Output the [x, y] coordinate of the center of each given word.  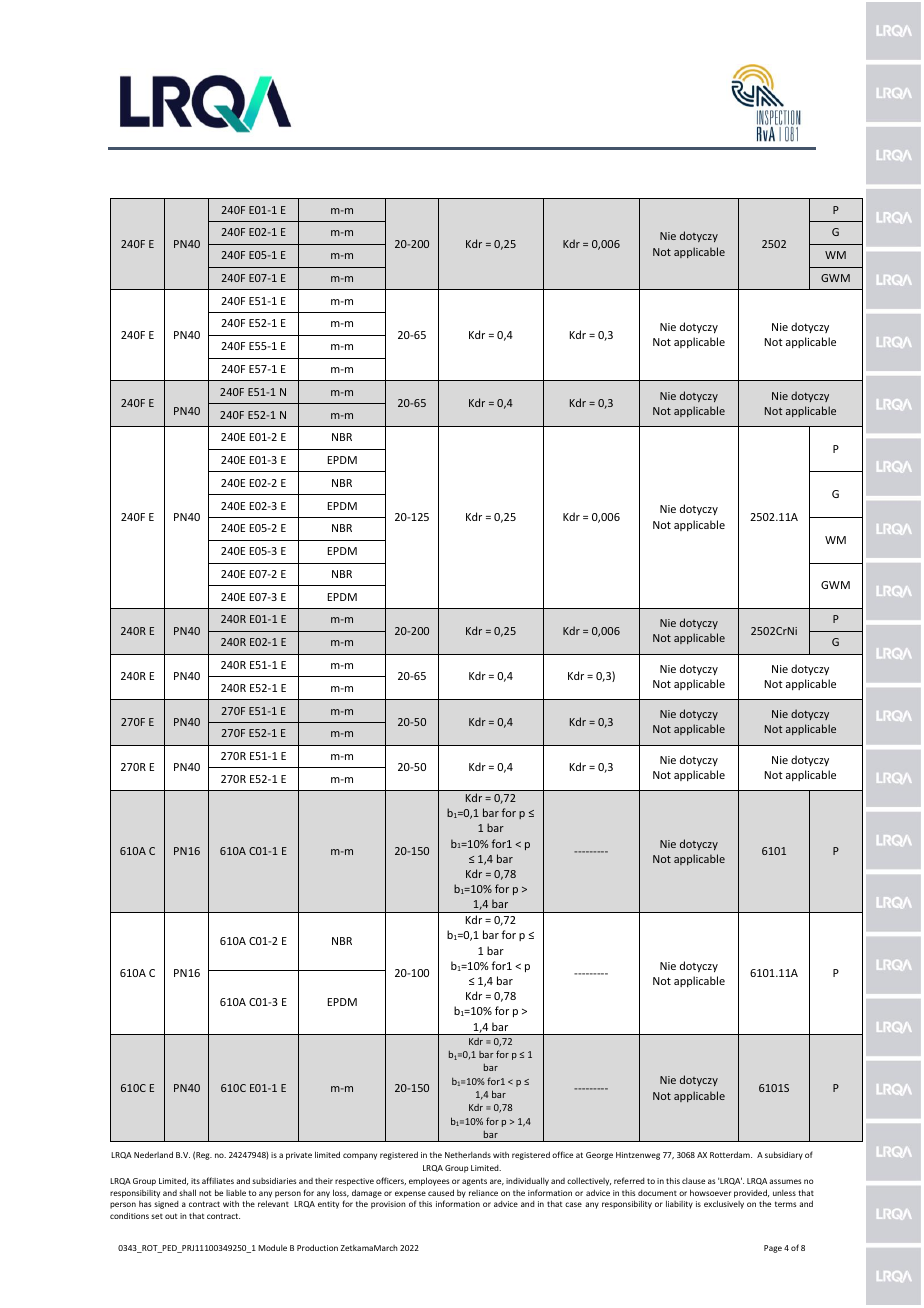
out [171, 1216]
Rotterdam [731, 1154]
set [157, 1216]
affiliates [218, 1180]
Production [317, 1247]
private [299, 1156]
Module [272, 1247]
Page [773, 1249]
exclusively [724, 1204]
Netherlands [468, 1155]
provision [388, 1205]
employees [429, 1181]
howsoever [710, 1192]
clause [693, 1181]
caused [441, 1192]
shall [187, 1192]
